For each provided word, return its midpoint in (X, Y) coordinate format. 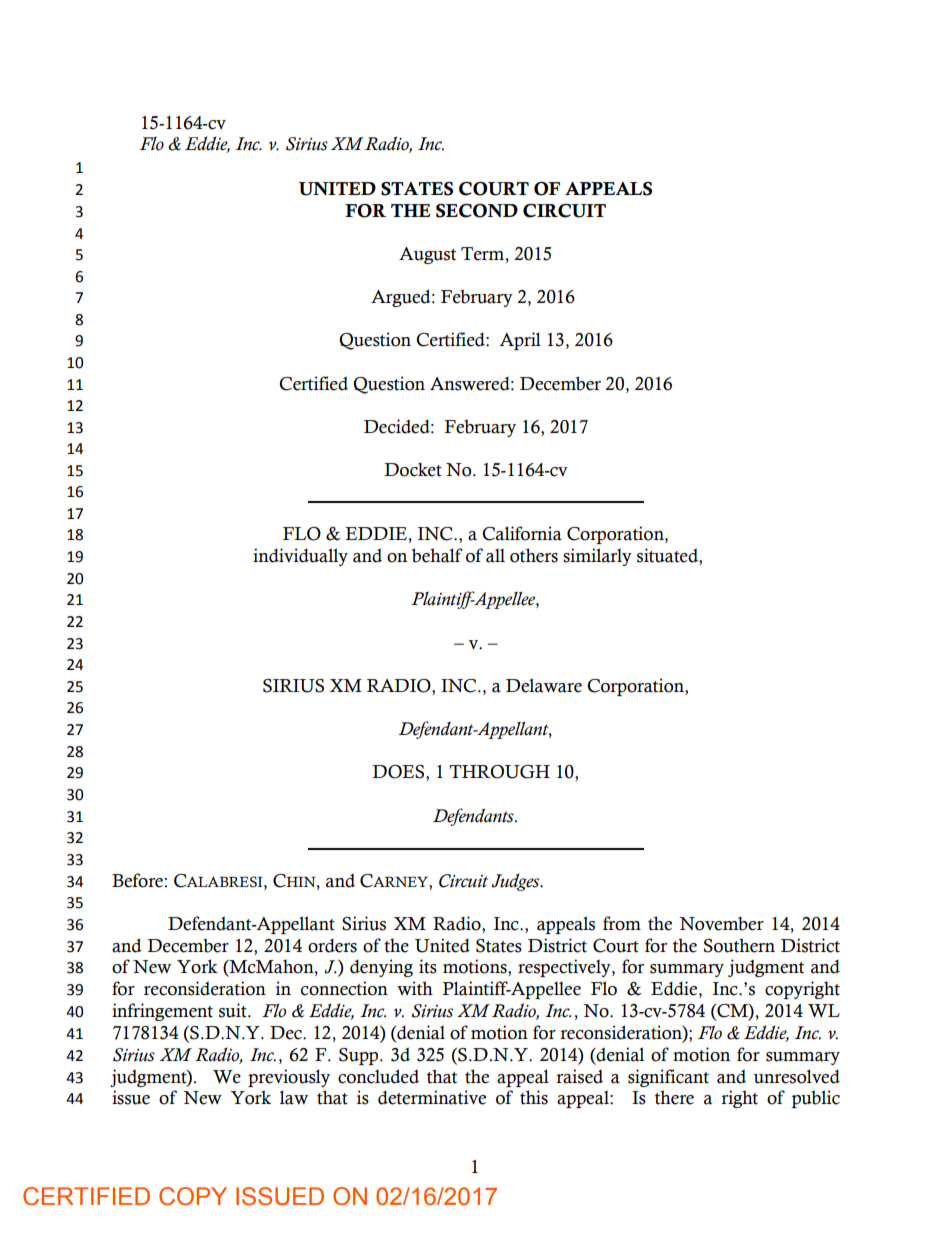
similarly (597, 557)
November (721, 924)
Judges (516, 882)
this (534, 1097)
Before (137, 880)
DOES (399, 773)
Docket (413, 470)
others (534, 555)
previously (289, 1078)
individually (300, 557)
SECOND (477, 211)
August (427, 255)
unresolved (796, 1076)
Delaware (544, 685)
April (520, 341)
